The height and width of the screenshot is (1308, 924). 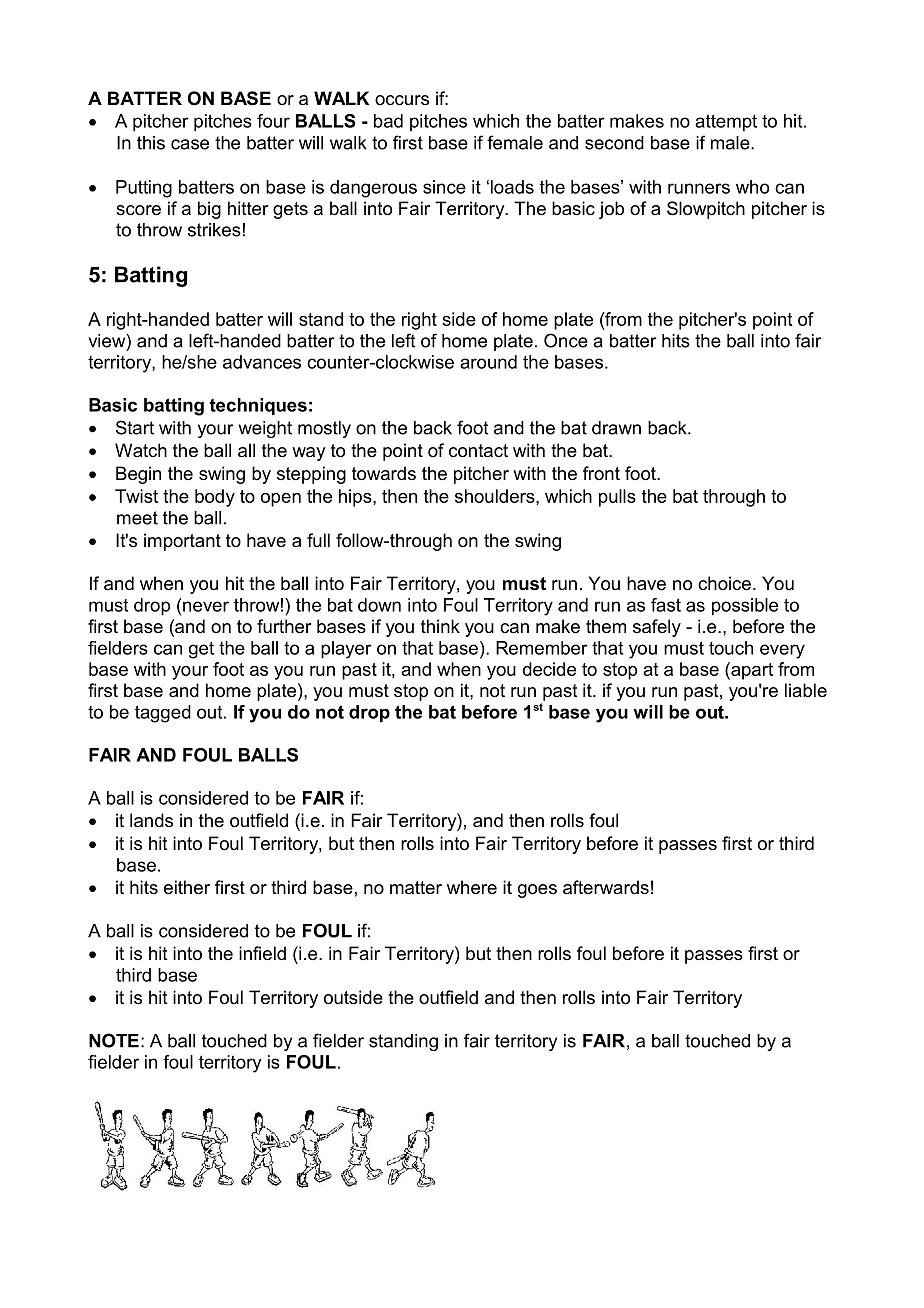 I want to click on attempt, so click(x=726, y=123).
